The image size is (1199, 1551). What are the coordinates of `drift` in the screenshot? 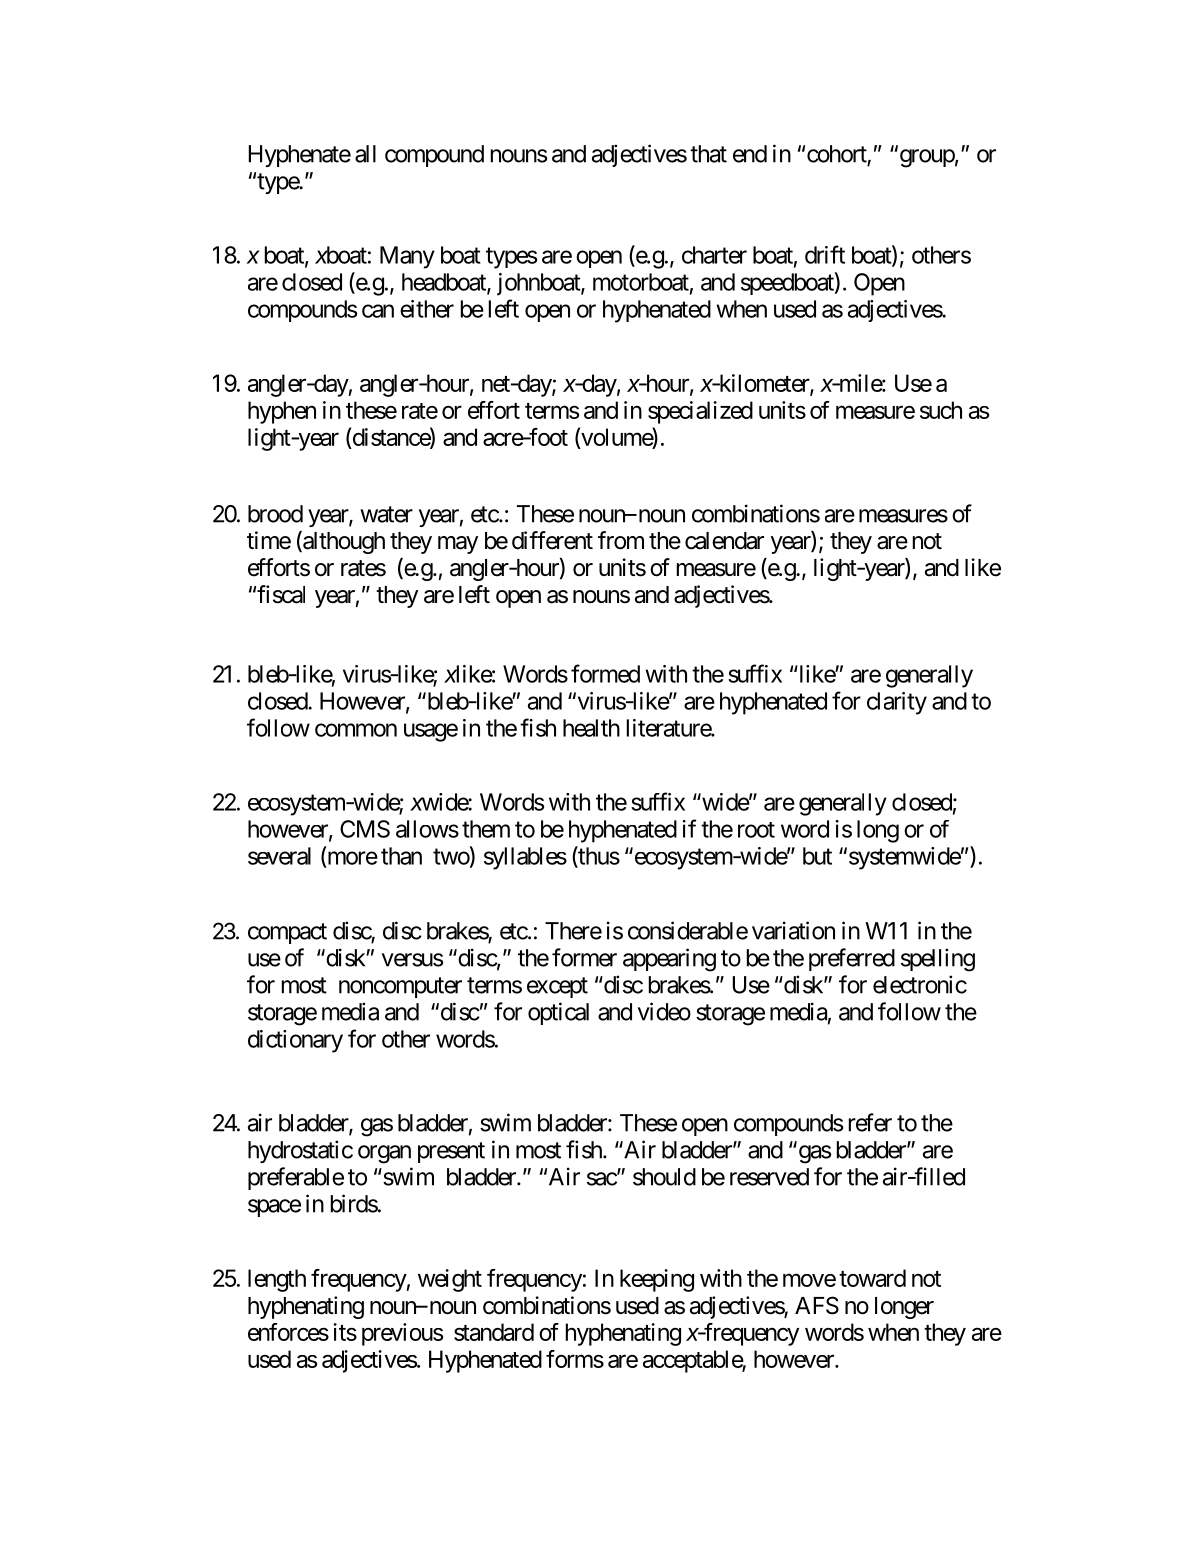 It's located at (825, 254).
